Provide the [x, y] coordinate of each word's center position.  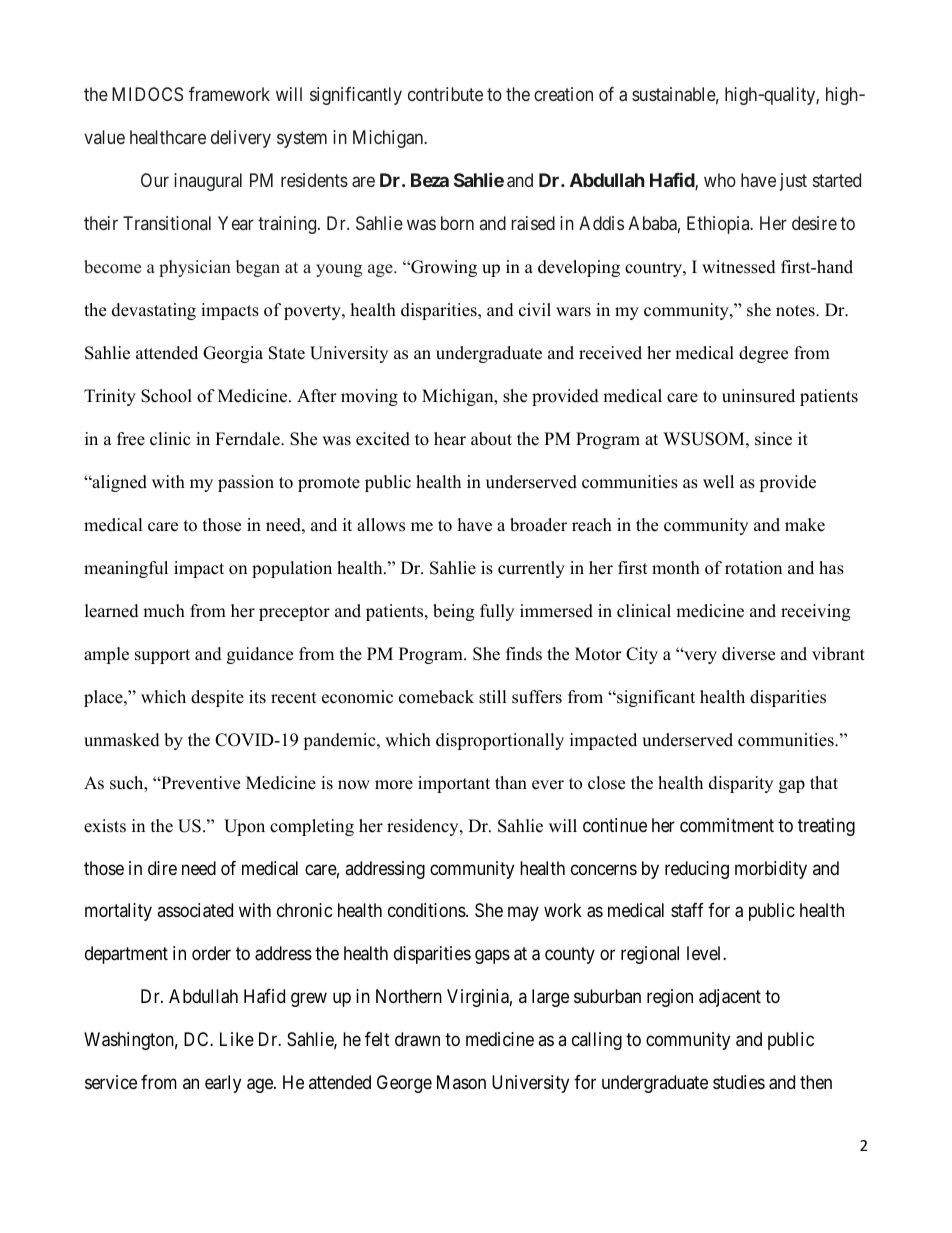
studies [739, 1082]
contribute [445, 94]
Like [237, 1039]
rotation [753, 568]
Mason [461, 1082]
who [720, 180]
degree [763, 354]
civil [535, 310]
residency [424, 827]
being [453, 612]
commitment [727, 825]
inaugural [208, 182]
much [164, 611]
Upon [244, 827]
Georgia [233, 354]
